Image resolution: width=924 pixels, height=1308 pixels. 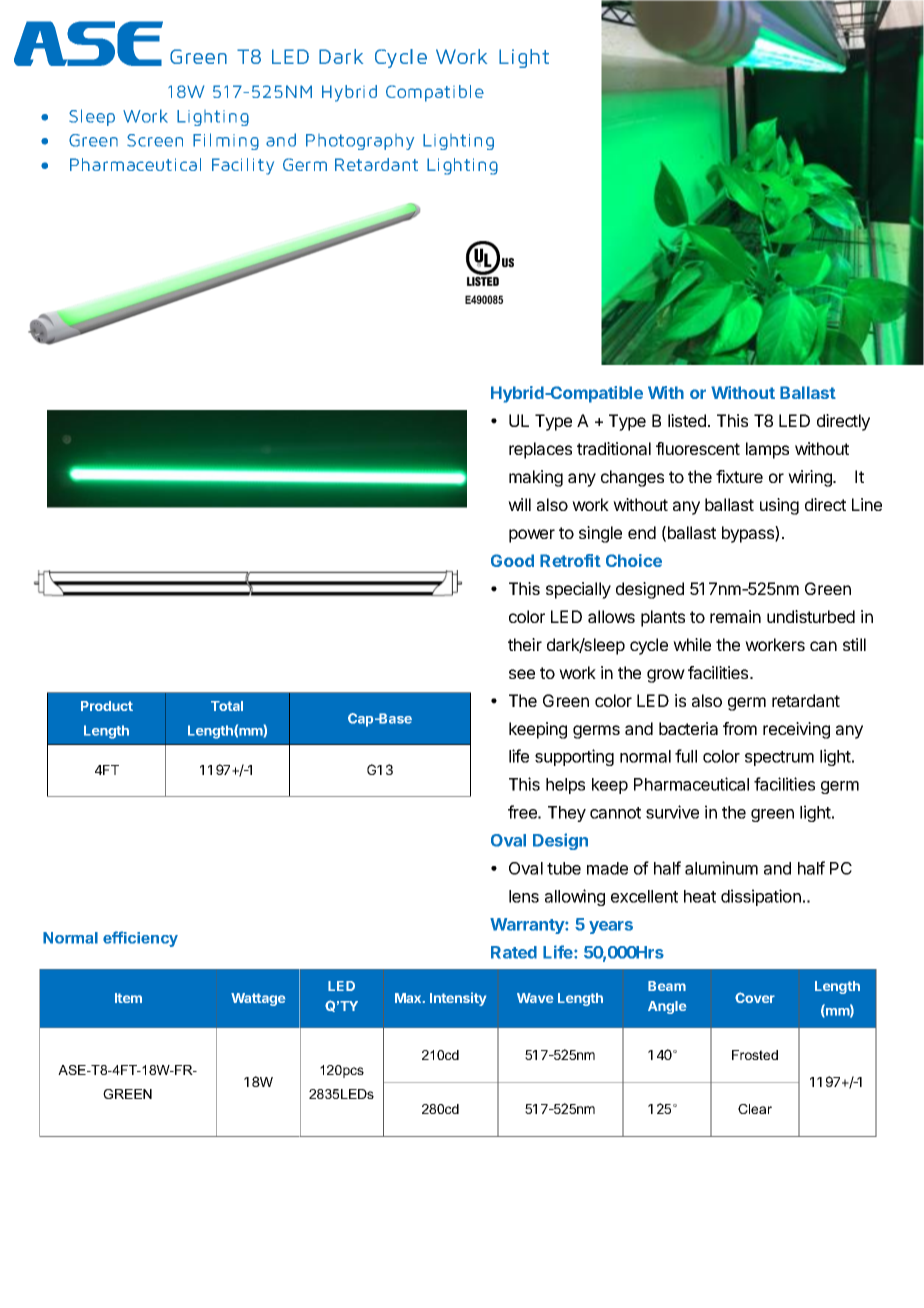 What do you see at coordinates (767, 450) in the page?
I see `lamps` at bounding box center [767, 450].
